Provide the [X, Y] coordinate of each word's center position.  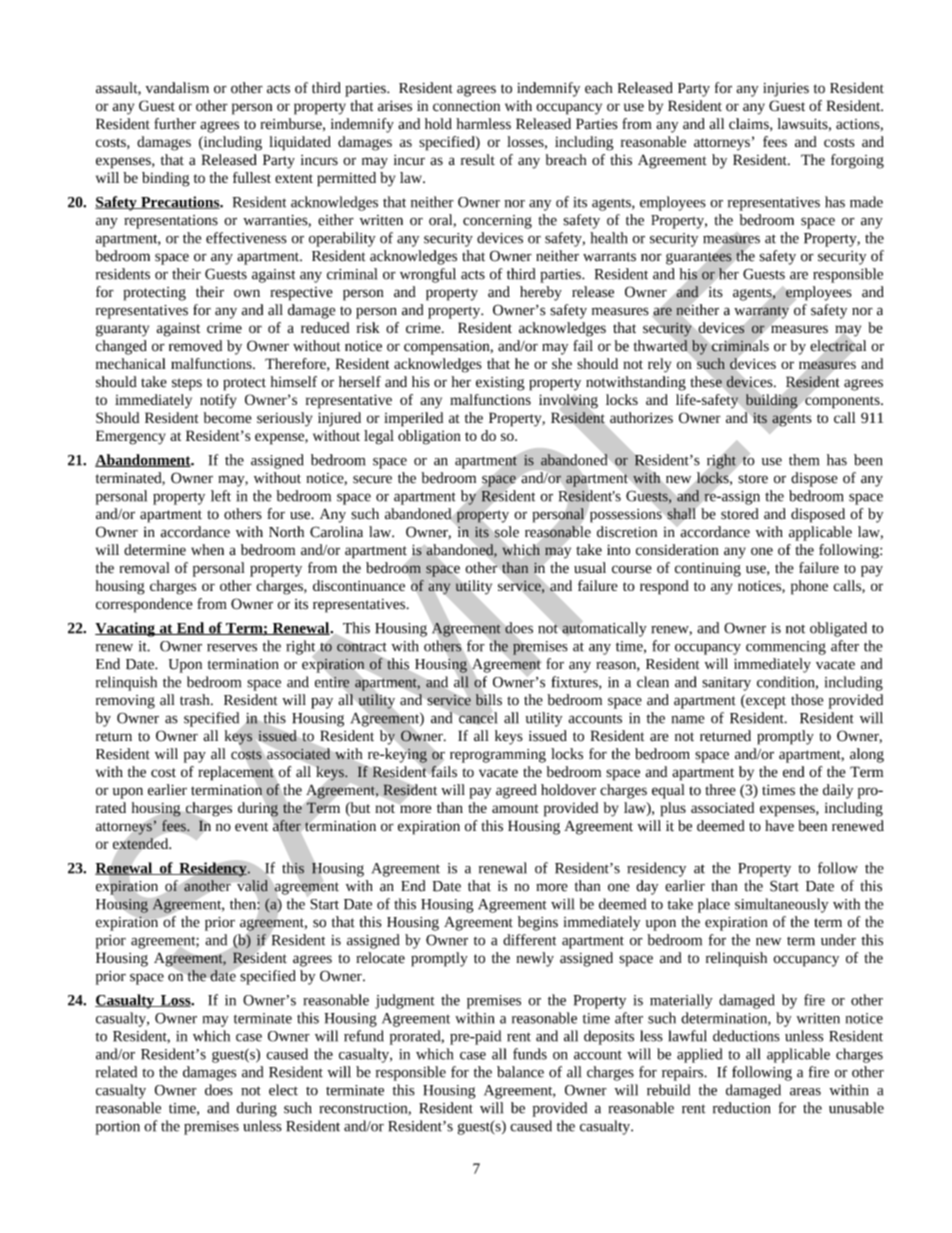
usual [590, 568]
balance [520, 1072]
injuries [786, 90]
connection [466, 106]
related [116, 1072]
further [175, 124]
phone [809, 587]
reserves [232, 648]
